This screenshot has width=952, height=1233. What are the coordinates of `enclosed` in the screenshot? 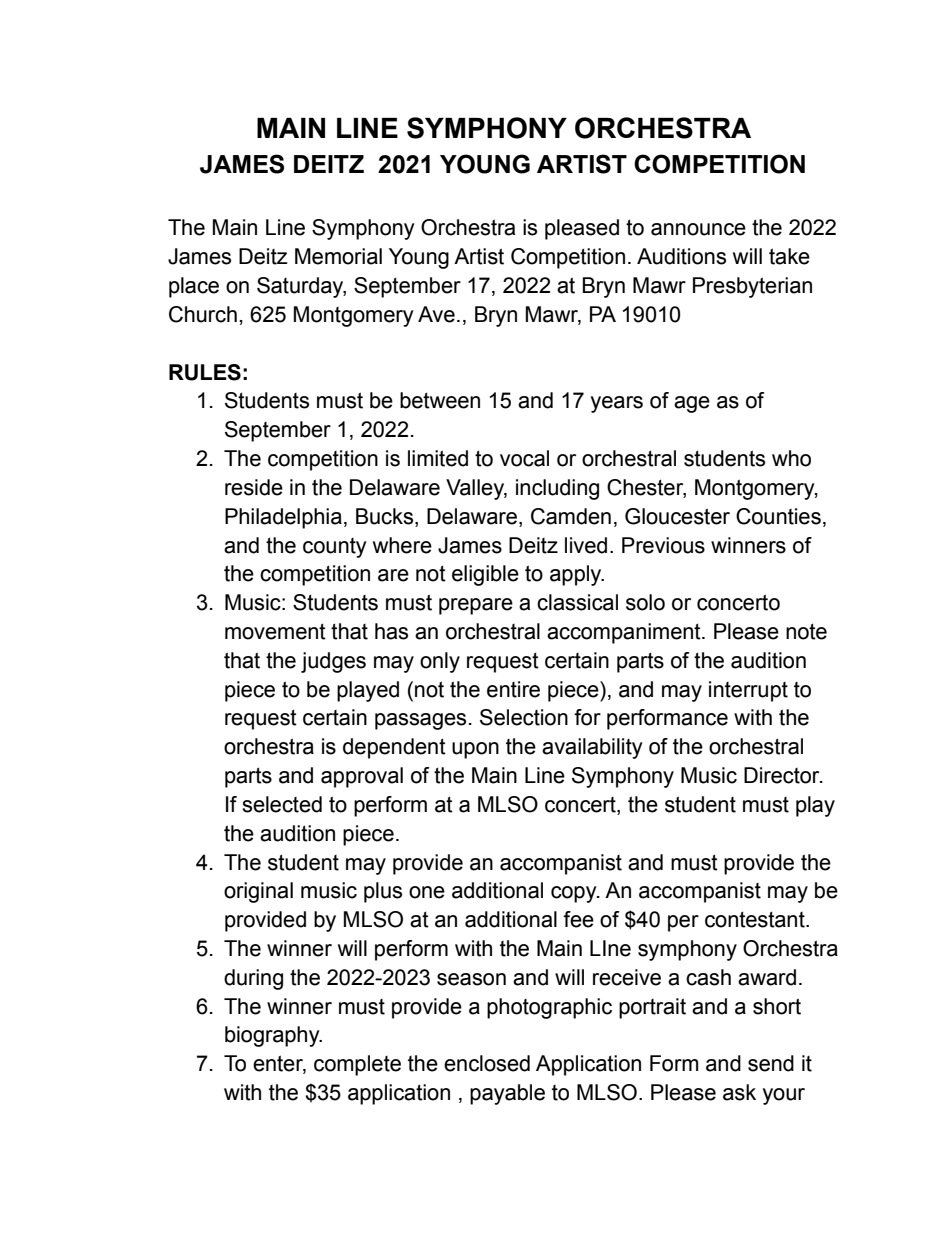 It's located at (487, 1063).
